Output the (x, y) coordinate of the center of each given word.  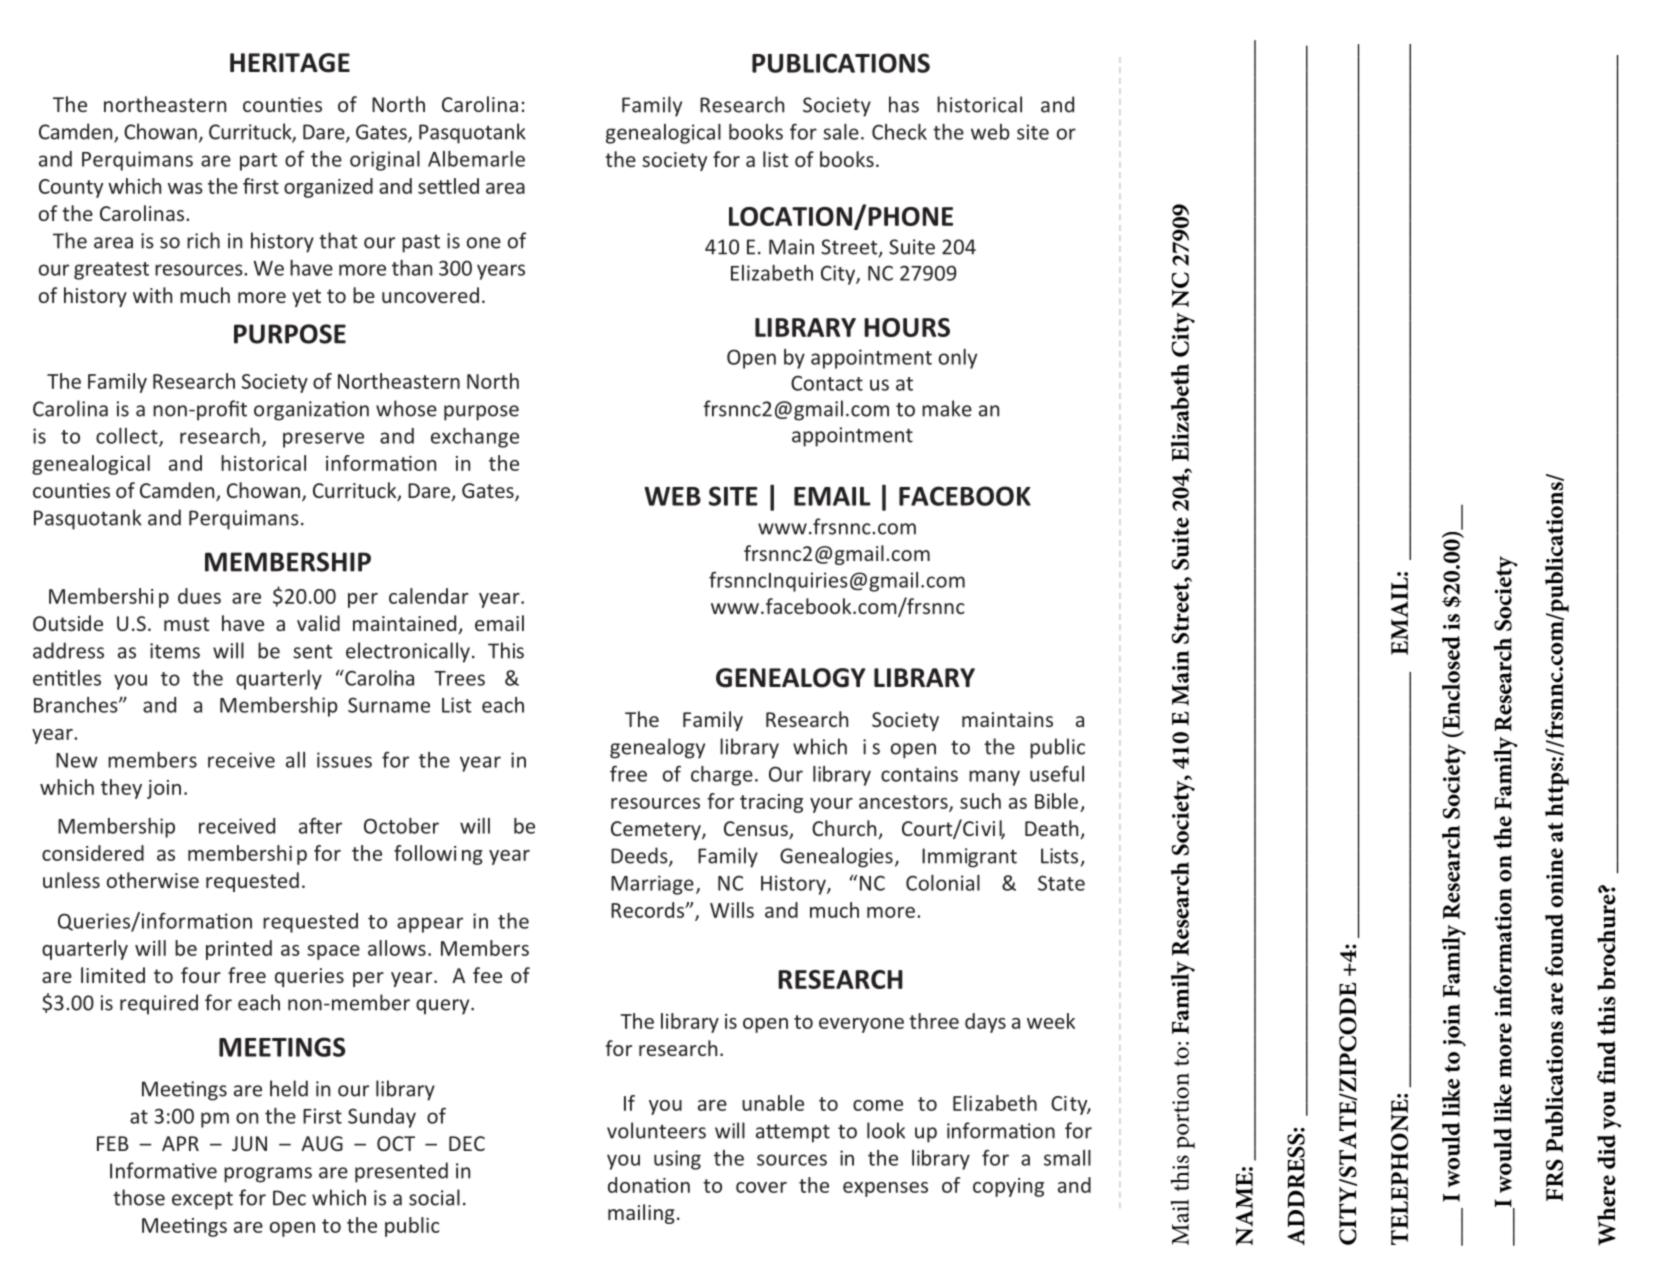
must (186, 624)
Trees (459, 678)
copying (1008, 1187)
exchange (475, 438)
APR (180, 1143)
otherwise (153, 880)
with (152, 295)
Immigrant (969, 858)
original (385, 161)
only (958, 359)
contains (919, 774)
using (677, 1160)
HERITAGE (290, 63)
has (904, 104)
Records (649, 910)
